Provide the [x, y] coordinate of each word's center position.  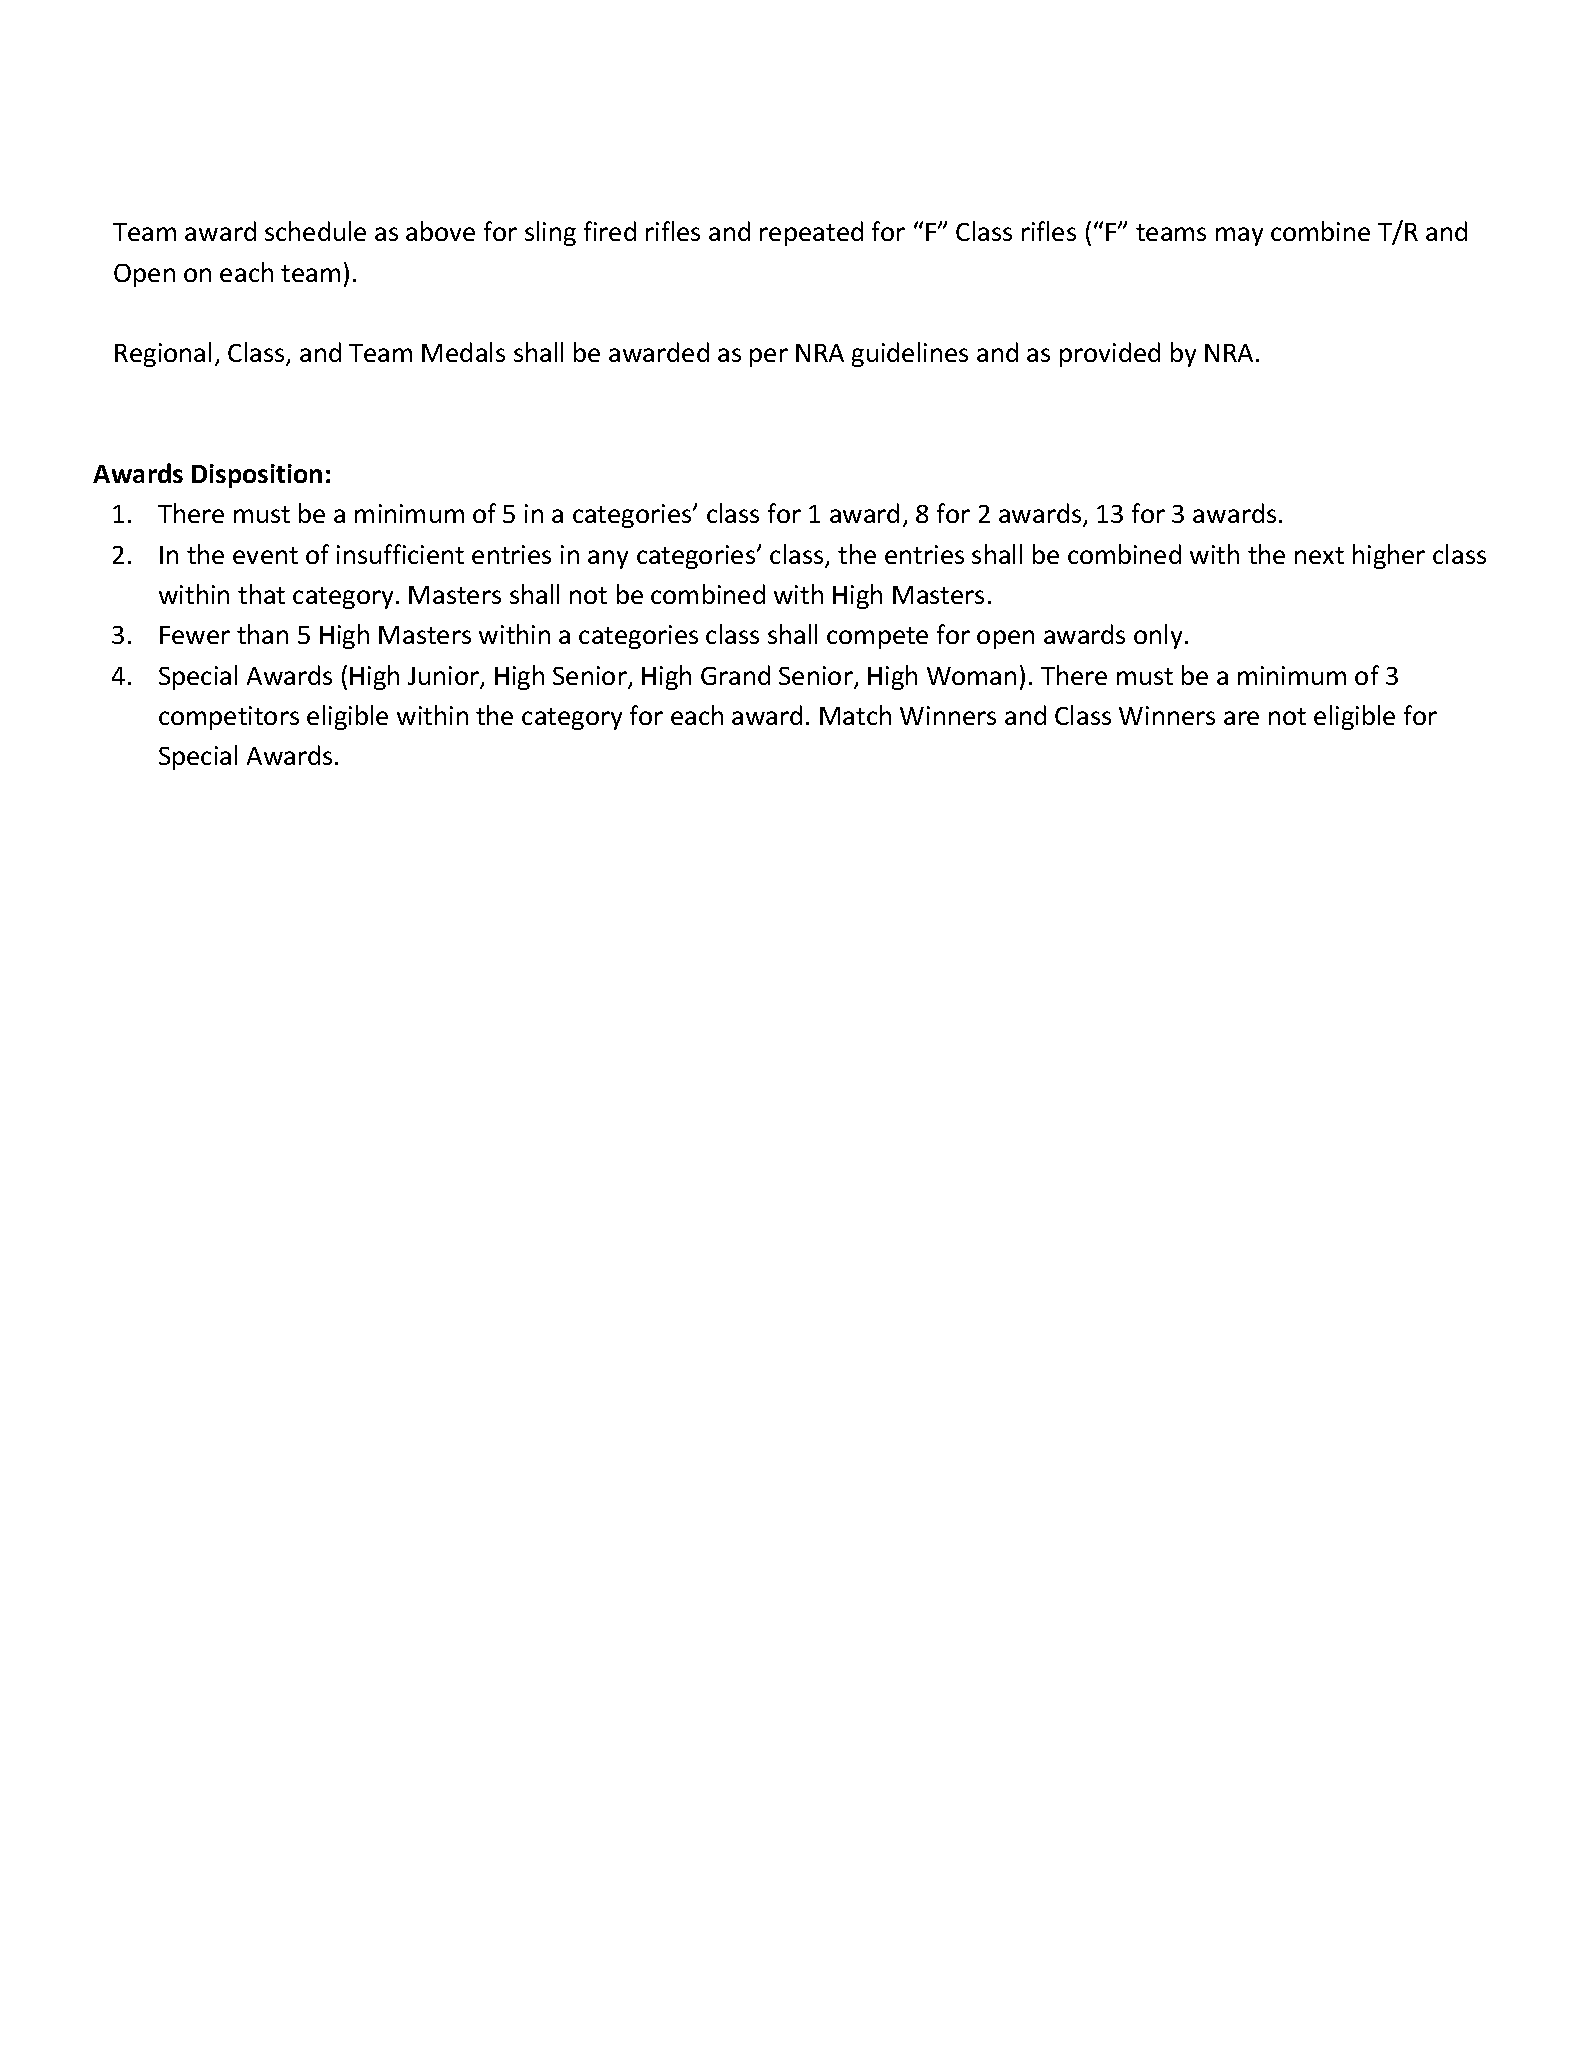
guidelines [910, 354]
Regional [163, 354]
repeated [811, 233]
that [261, 594]
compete [877, 638]
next [1319, 555]
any [608, 559]
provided [1110, 354]
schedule [315, 231]
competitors [229, 718]
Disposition [257, 476]
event [265, 555]
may [1239, 236]
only [1160, 636]
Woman [971, 676]
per [769, 357]
